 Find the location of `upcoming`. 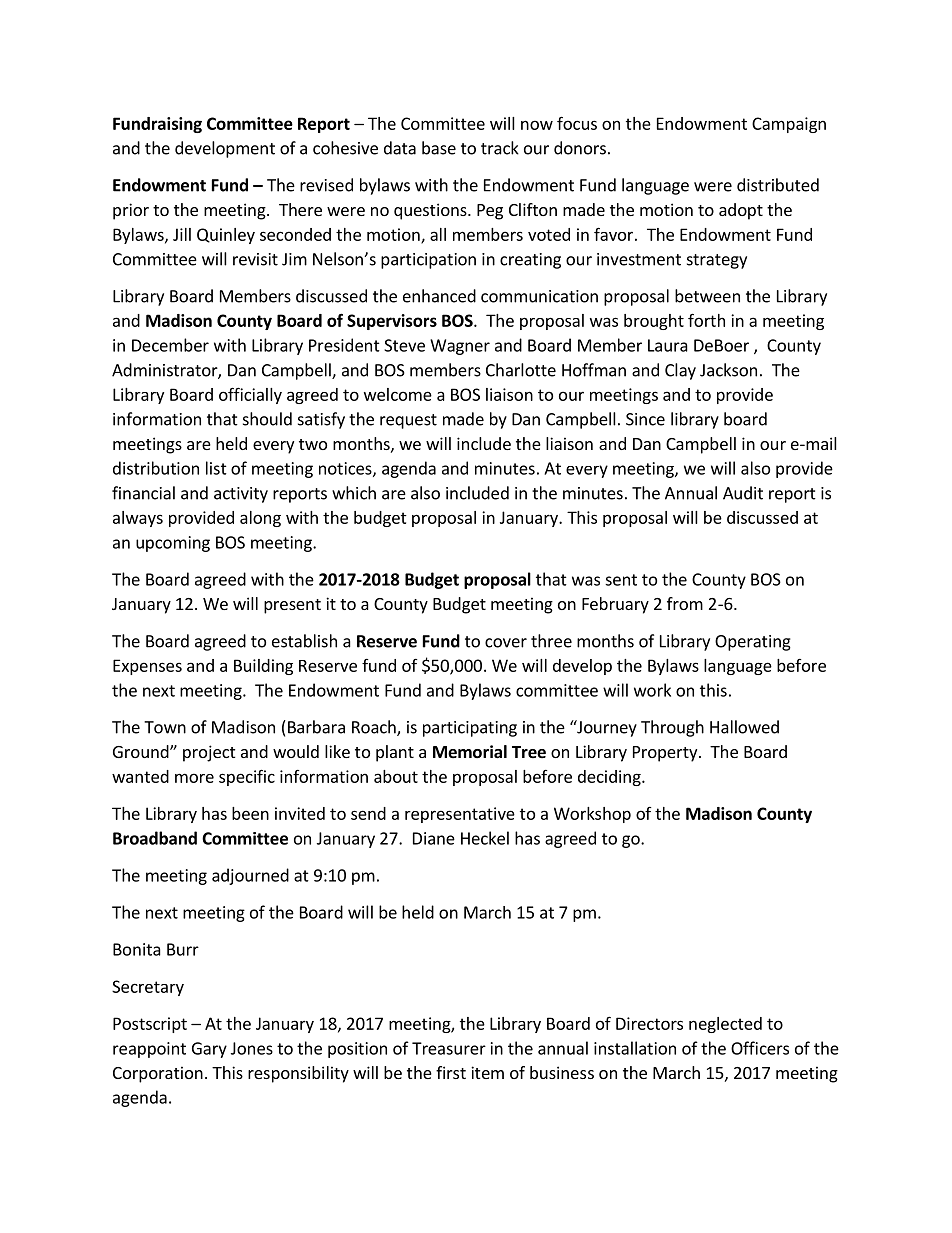

upcoming is located at coordinates (173, 544).
